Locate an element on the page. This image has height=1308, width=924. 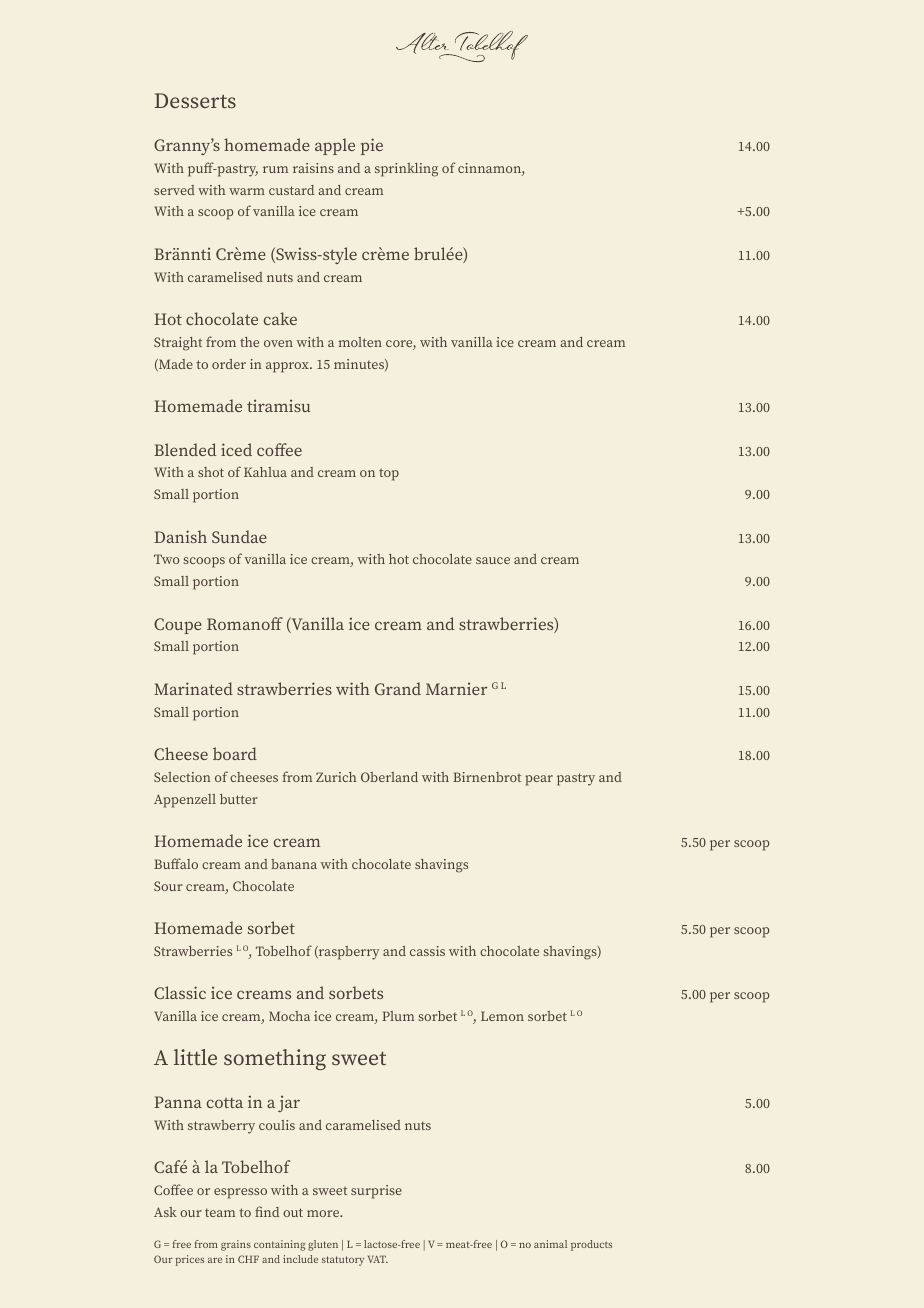
pie is located at coordinates (372, 146).
